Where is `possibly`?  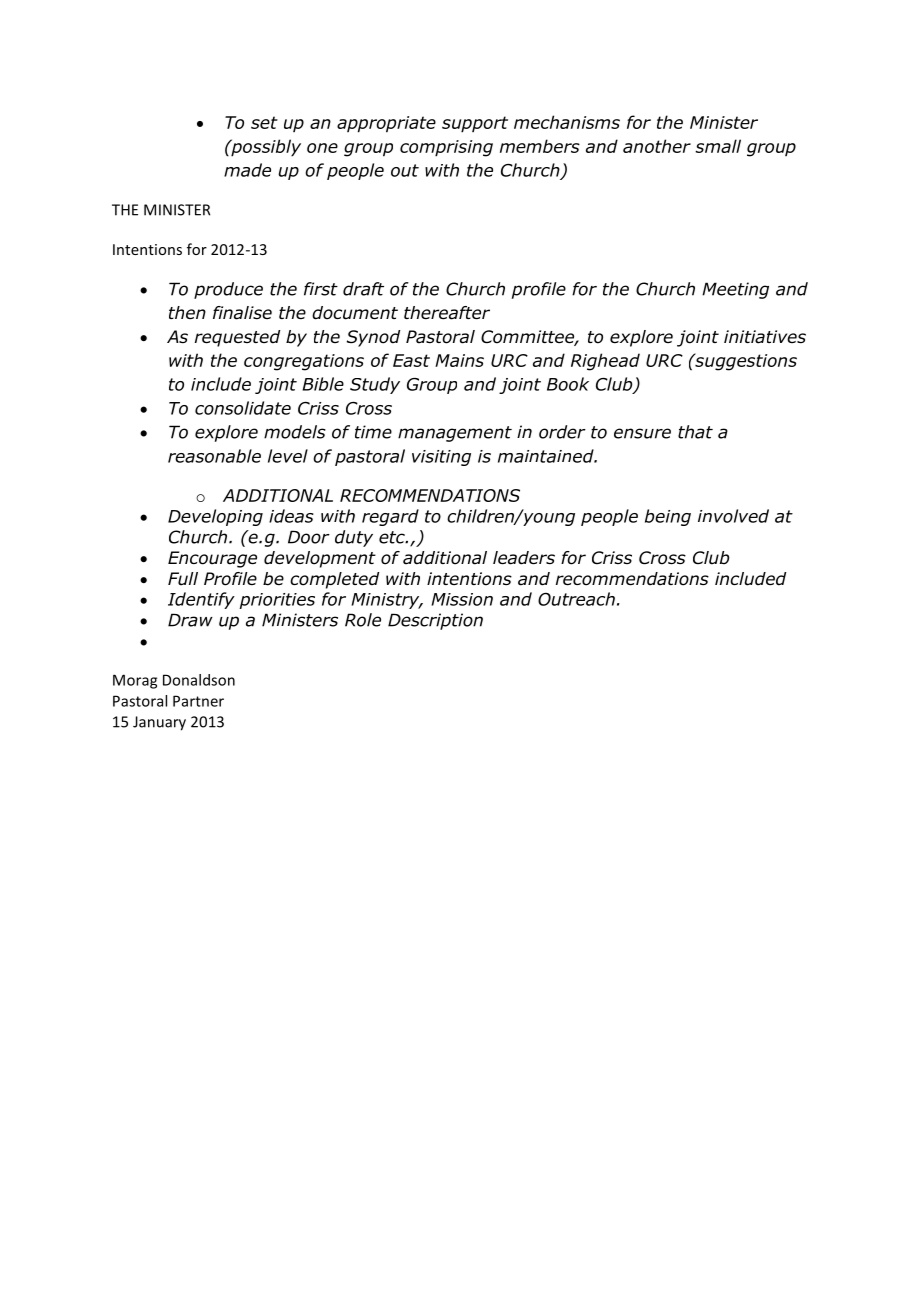
possibly is located at coordinates (265, 148).
